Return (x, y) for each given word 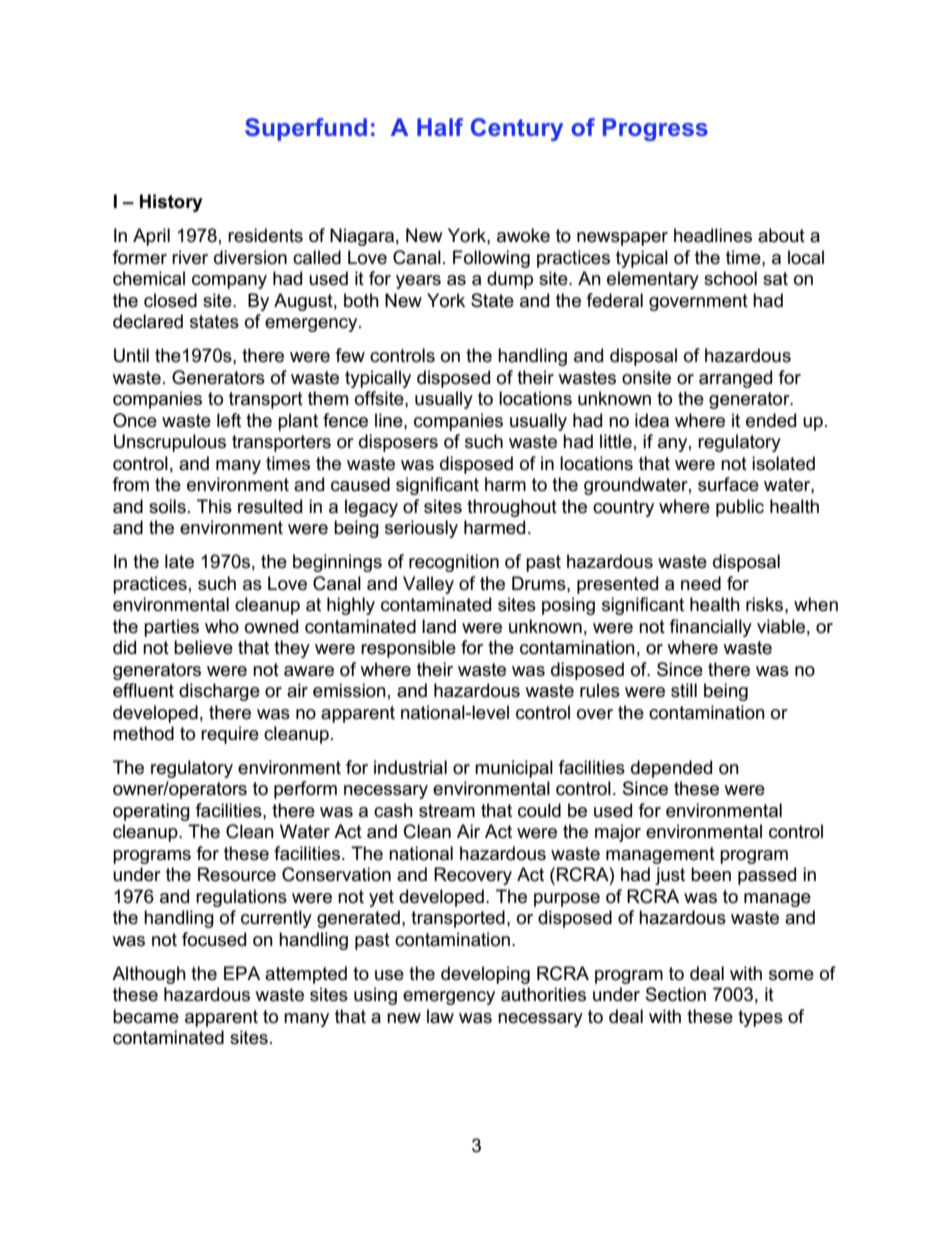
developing (485, 975)
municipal (514, 769)
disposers (398, 443)
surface (728, 484)
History (171, 203)
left (229, 420)
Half (440, 127)
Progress (655, 129)
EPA (242, 973)
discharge (219, 692)
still (684, 690)
